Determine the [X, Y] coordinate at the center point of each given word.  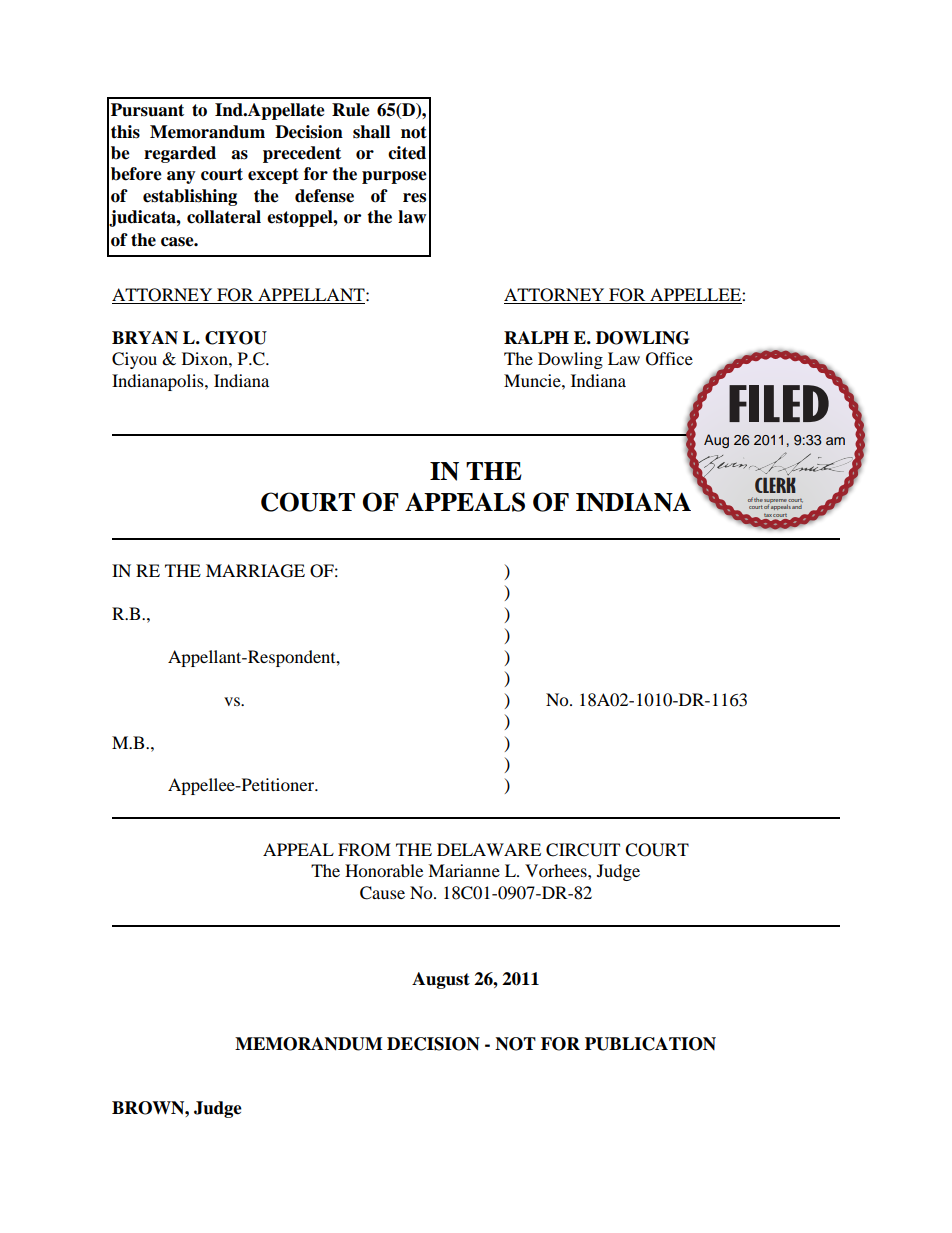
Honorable [384, 870]
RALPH [536, 337]
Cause [382, 893]
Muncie [533, 380]
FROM [364, 850]
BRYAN [145, 337]
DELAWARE [489, 849]
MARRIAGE [255, 571]
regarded [180, 154]
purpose [394, 177]
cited [407, 153]
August [441, 980]
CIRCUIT [583, 850]
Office [669, 359]
